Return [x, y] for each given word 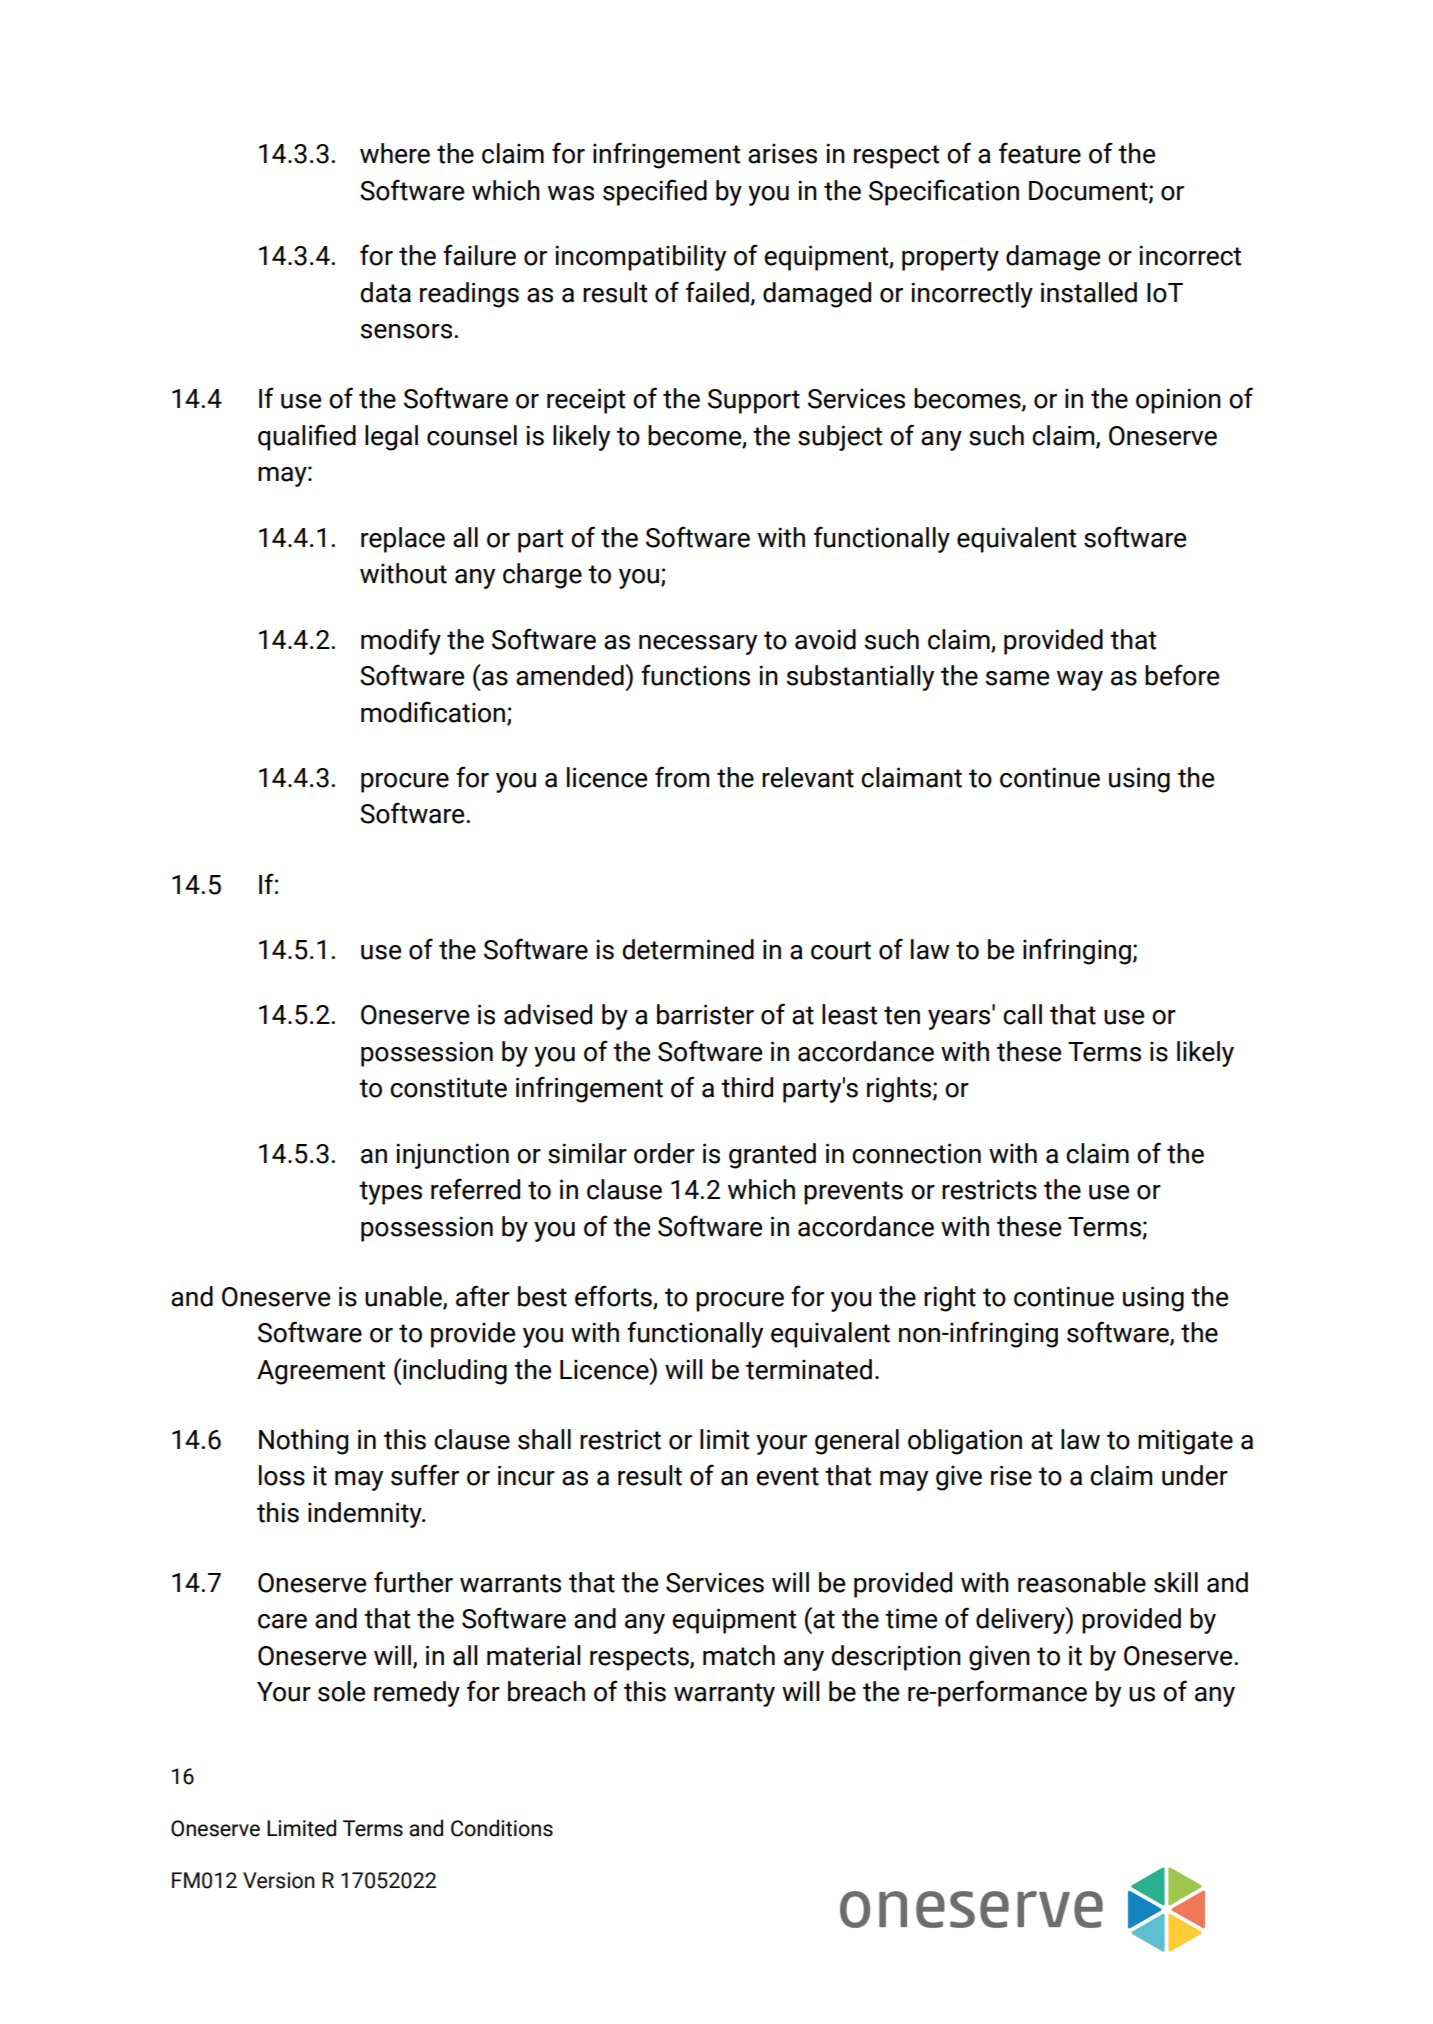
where [395, 153]
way [1080, 681]
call [1022, 1014]
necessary [698, 645]
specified [655, 192]
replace [403, 540]
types [390, 1193]
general [857, 1442]
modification [434, 712]
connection [916, 1153]
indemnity [366, 1515]
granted [772, 1156]
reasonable [1082, 1582]
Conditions [502, 1828]
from [682, 777]
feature [1040, 153]
